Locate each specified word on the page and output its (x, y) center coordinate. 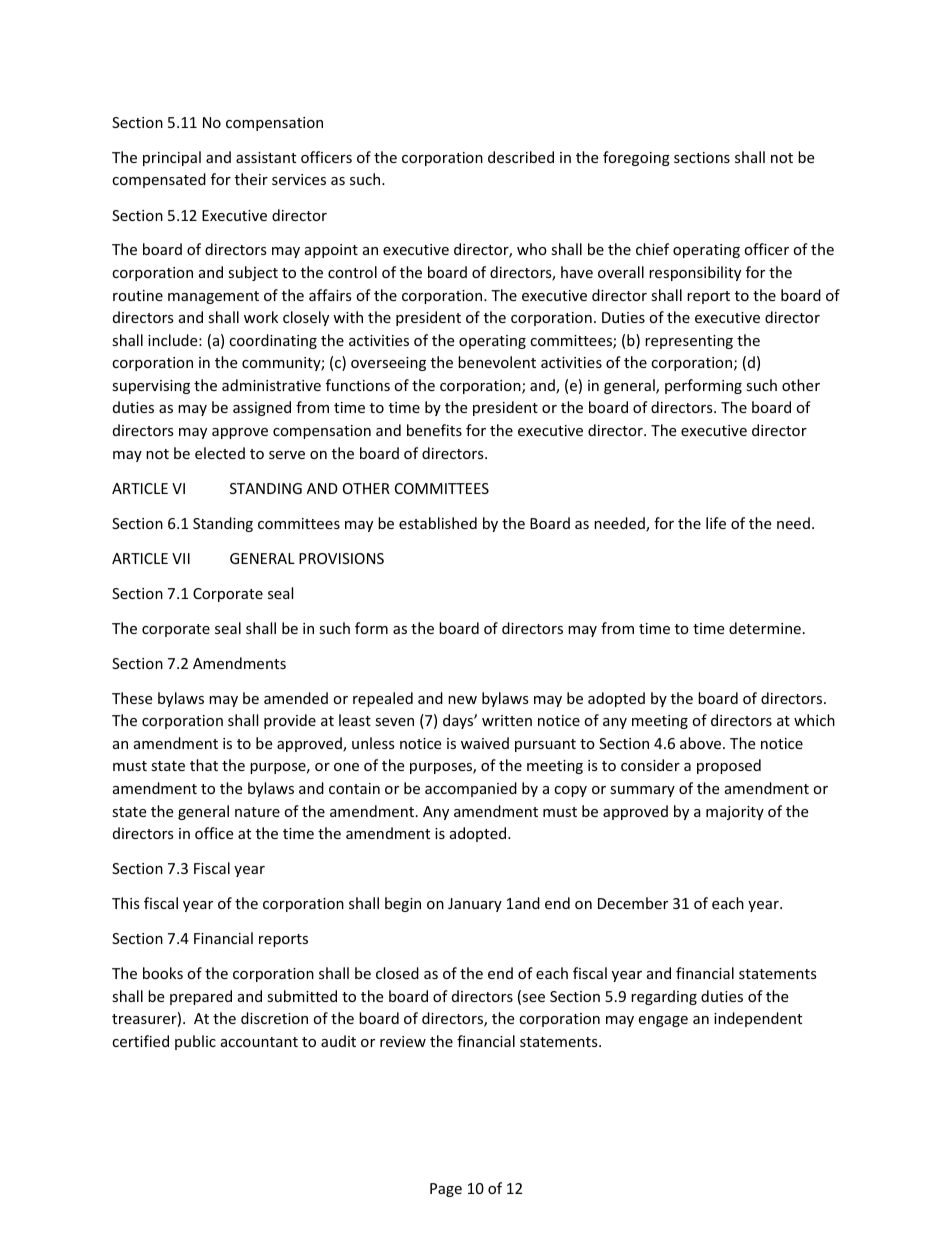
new (462, 700)
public (195, 1042)
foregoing (636, 158)
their (251, 179)
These (132, 698)
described (521, 157)
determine (765, 628)
